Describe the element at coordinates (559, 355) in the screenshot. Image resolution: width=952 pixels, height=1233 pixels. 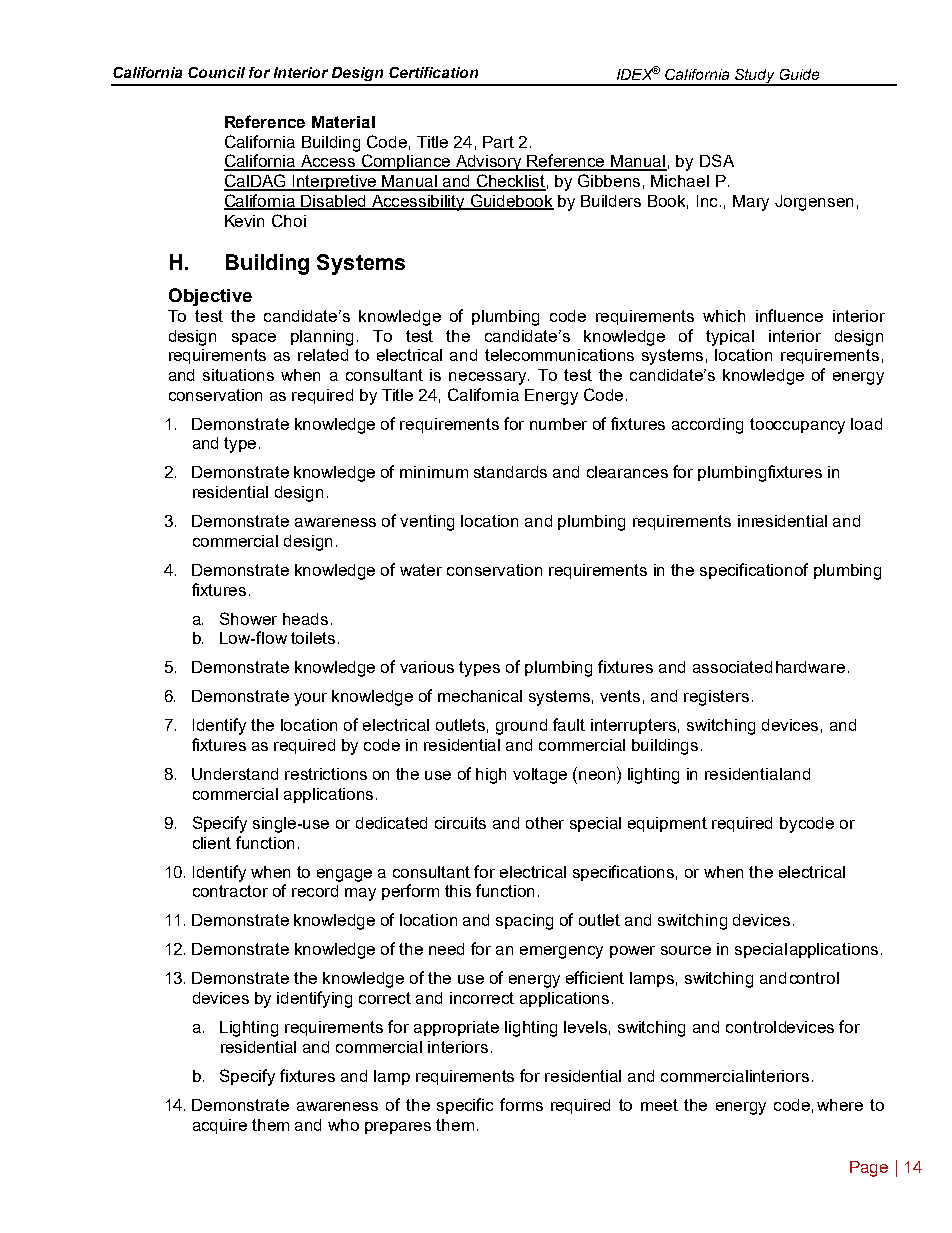
I see `telecommunications` at that location.
